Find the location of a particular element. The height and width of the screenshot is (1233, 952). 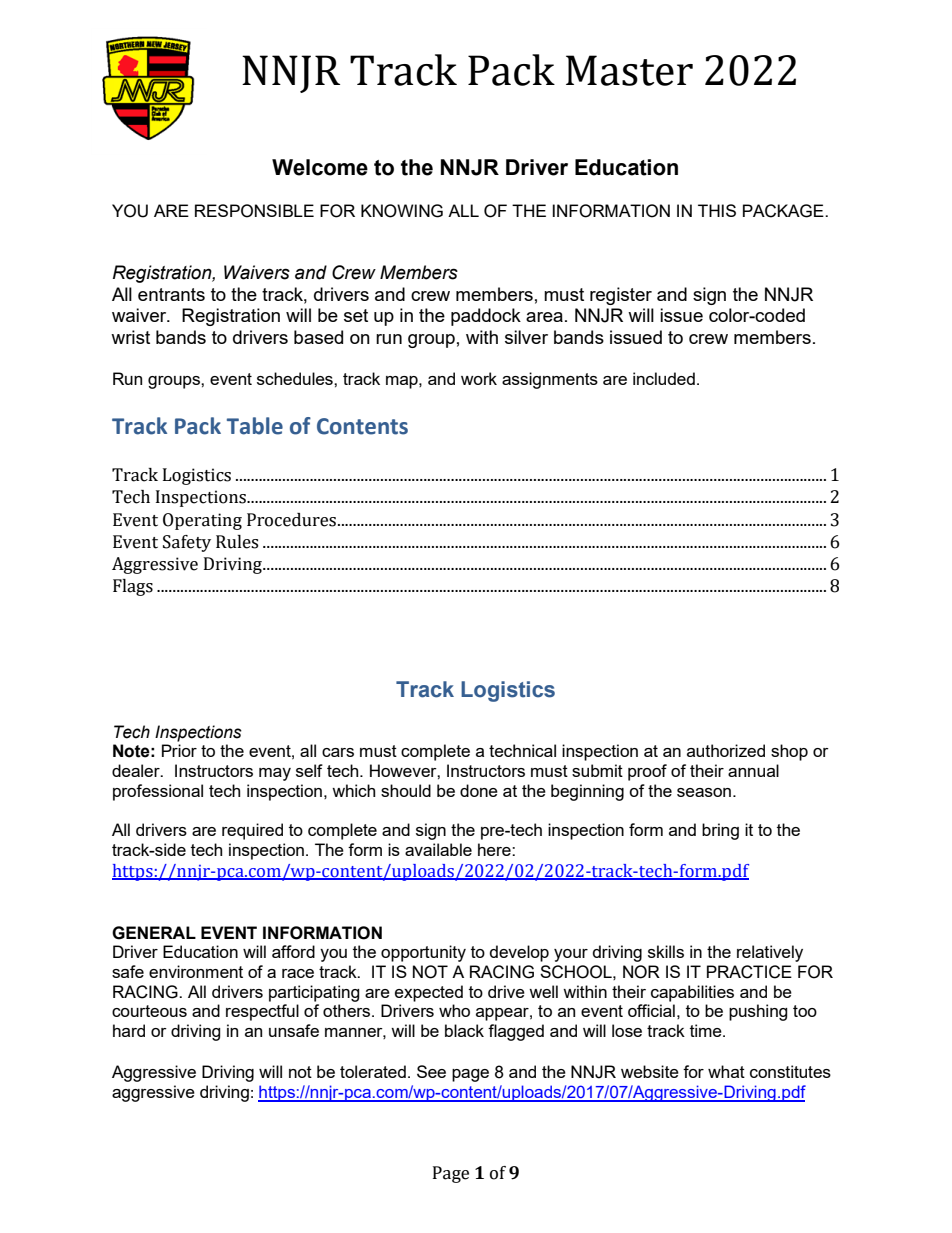

Table is located at coordinates (255, 426).
